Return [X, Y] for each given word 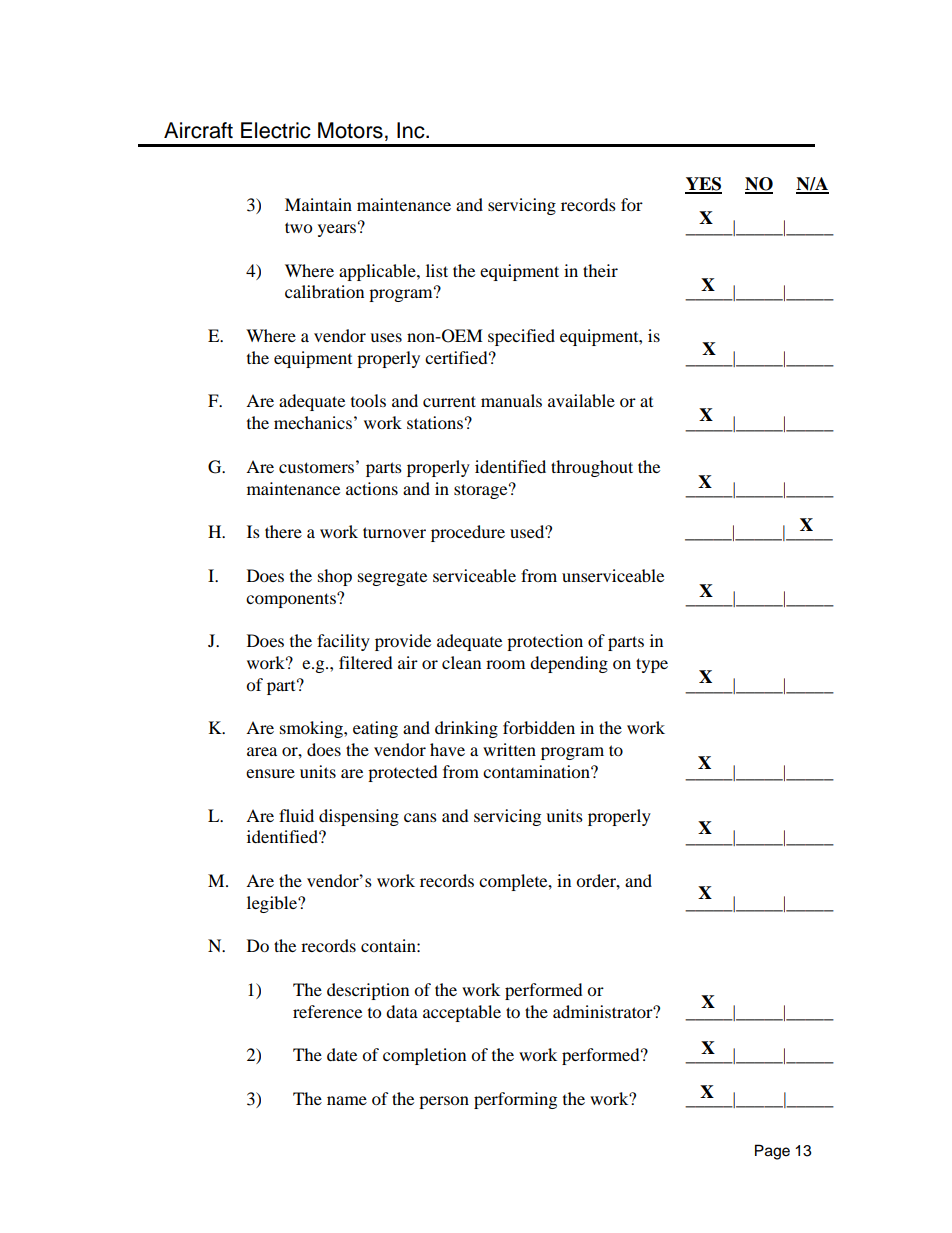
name [347, 1100]
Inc [412, 130]
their [600, 270]
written [509, 749]
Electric [276, 130]
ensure [270, 773]
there [283, 531]
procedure [468, 533]
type [652, 665]
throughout [592, 468]
